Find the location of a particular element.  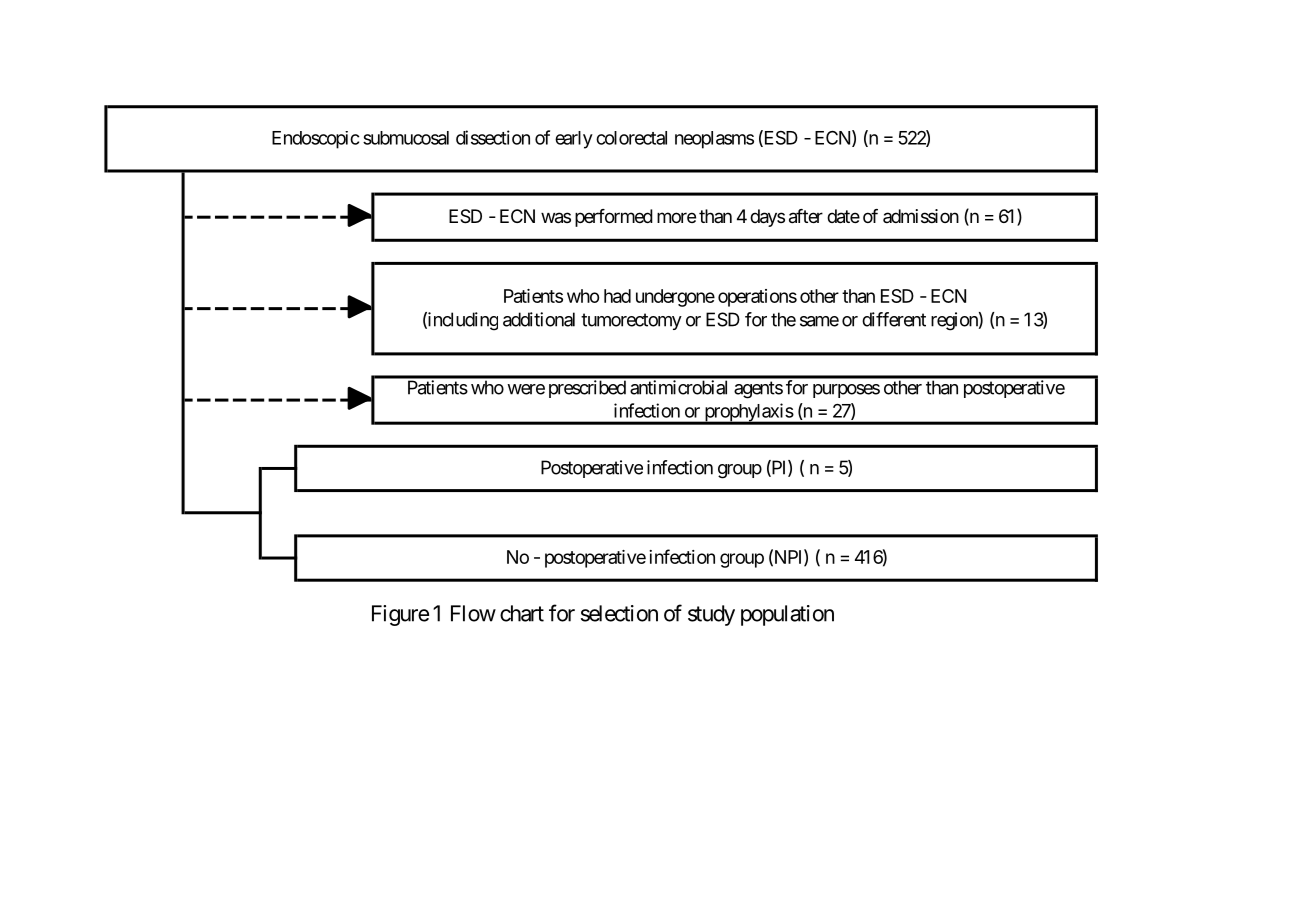

colorectal is located at coordinates (631, 138).
